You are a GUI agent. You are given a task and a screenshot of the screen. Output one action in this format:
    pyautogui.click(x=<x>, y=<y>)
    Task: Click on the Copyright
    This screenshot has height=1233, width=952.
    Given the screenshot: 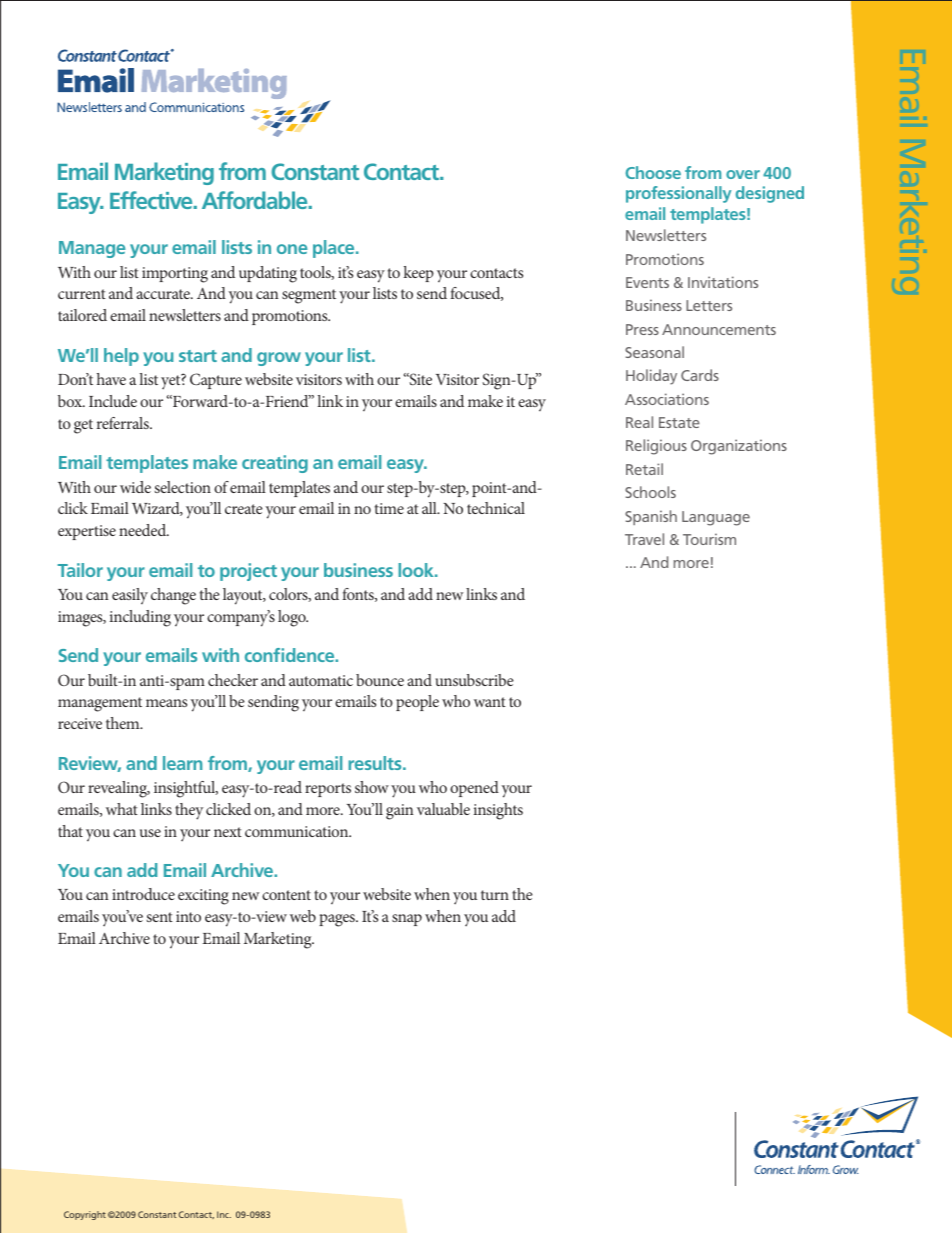 What is the action you would take?
    pyautogui.click(x=85, y=1215)
